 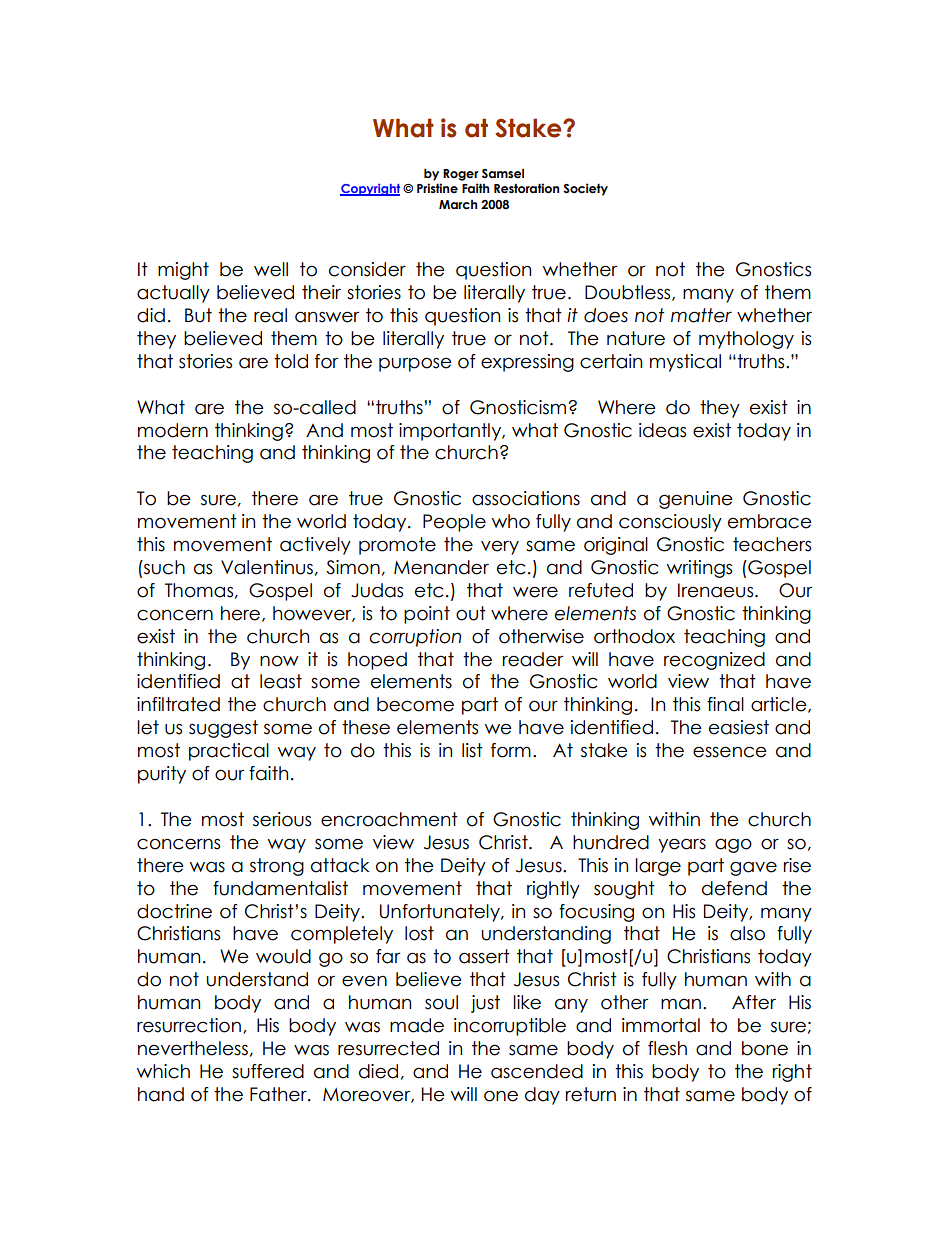 I want to click on Society, so click(x=585, y=189).
